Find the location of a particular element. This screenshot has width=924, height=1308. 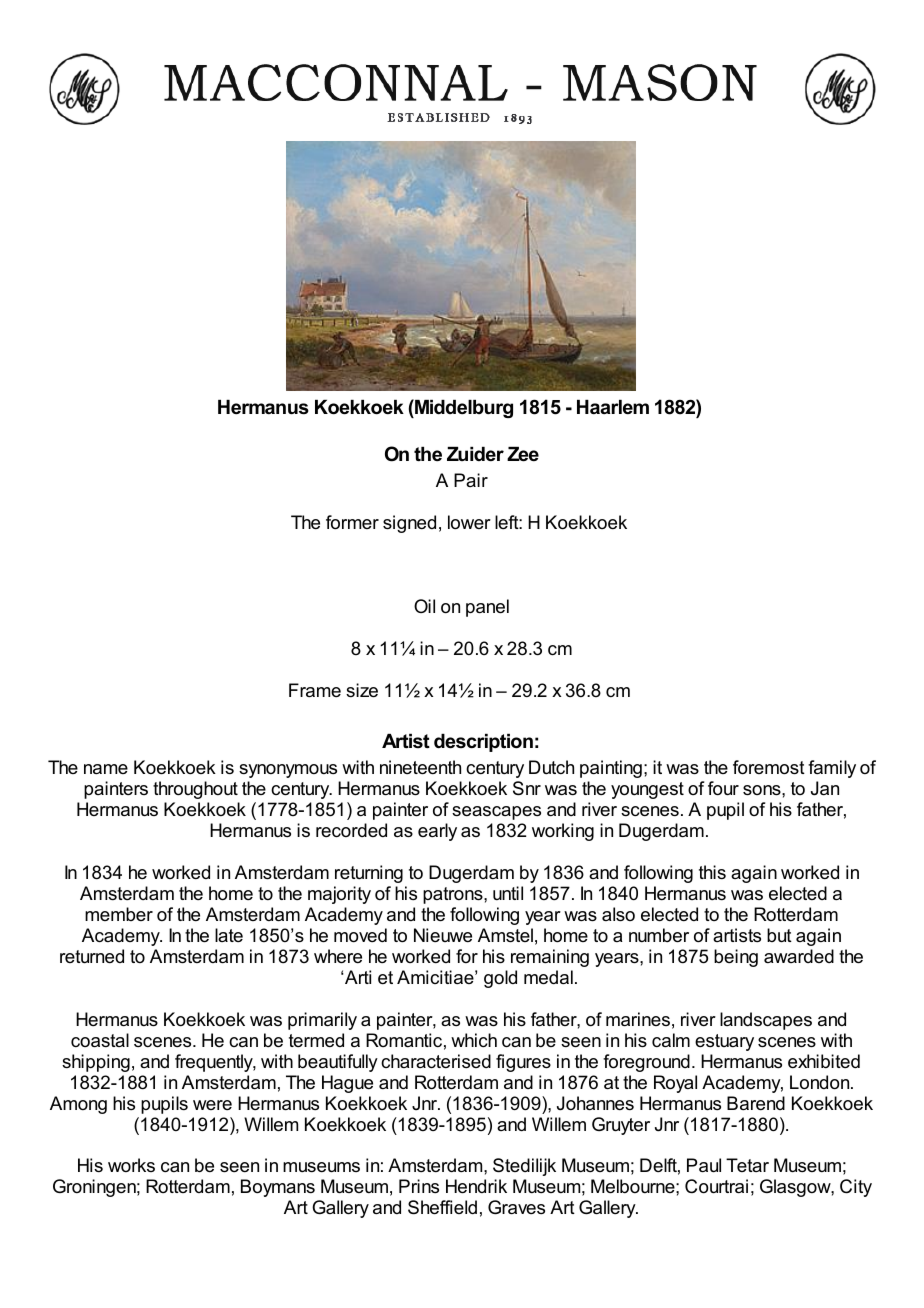

former is located at coordinates (352, 522).
